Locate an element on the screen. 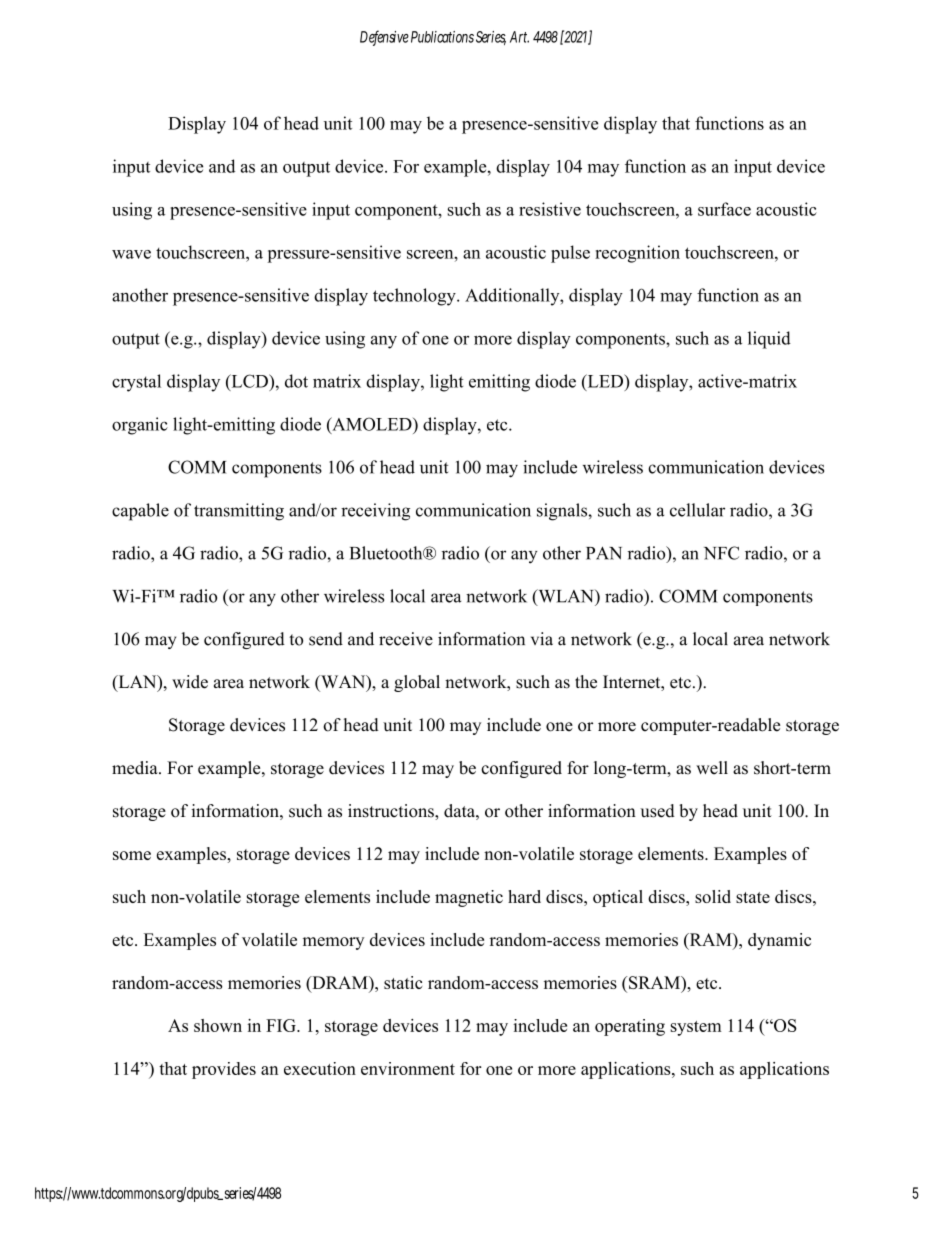 The width and height of the screenshot is (952, 1233). Publications is located at coordinates (442, 37).
